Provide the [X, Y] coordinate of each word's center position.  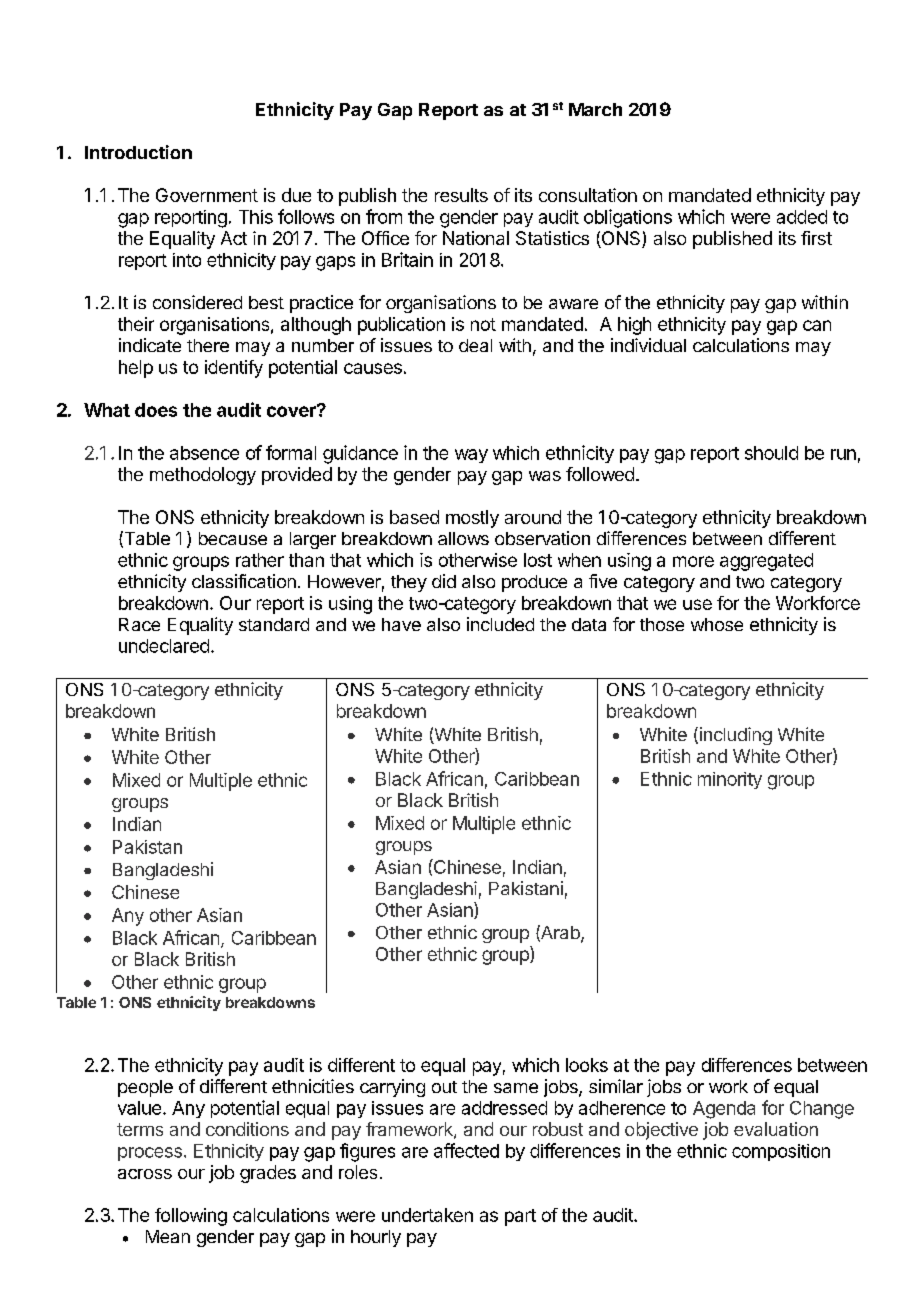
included [500, 624]
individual [648, 345]
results [461, 195]
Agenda [724, 1110]
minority [730, 780]
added [802, 217]
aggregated [766, 562]
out [444, 1087]
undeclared [164, 646]
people [145, 1088]
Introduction [138, 152]
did [444, 581]
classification [244, 581]
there [208, 345]
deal [475, 345]
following [191, 1217]
